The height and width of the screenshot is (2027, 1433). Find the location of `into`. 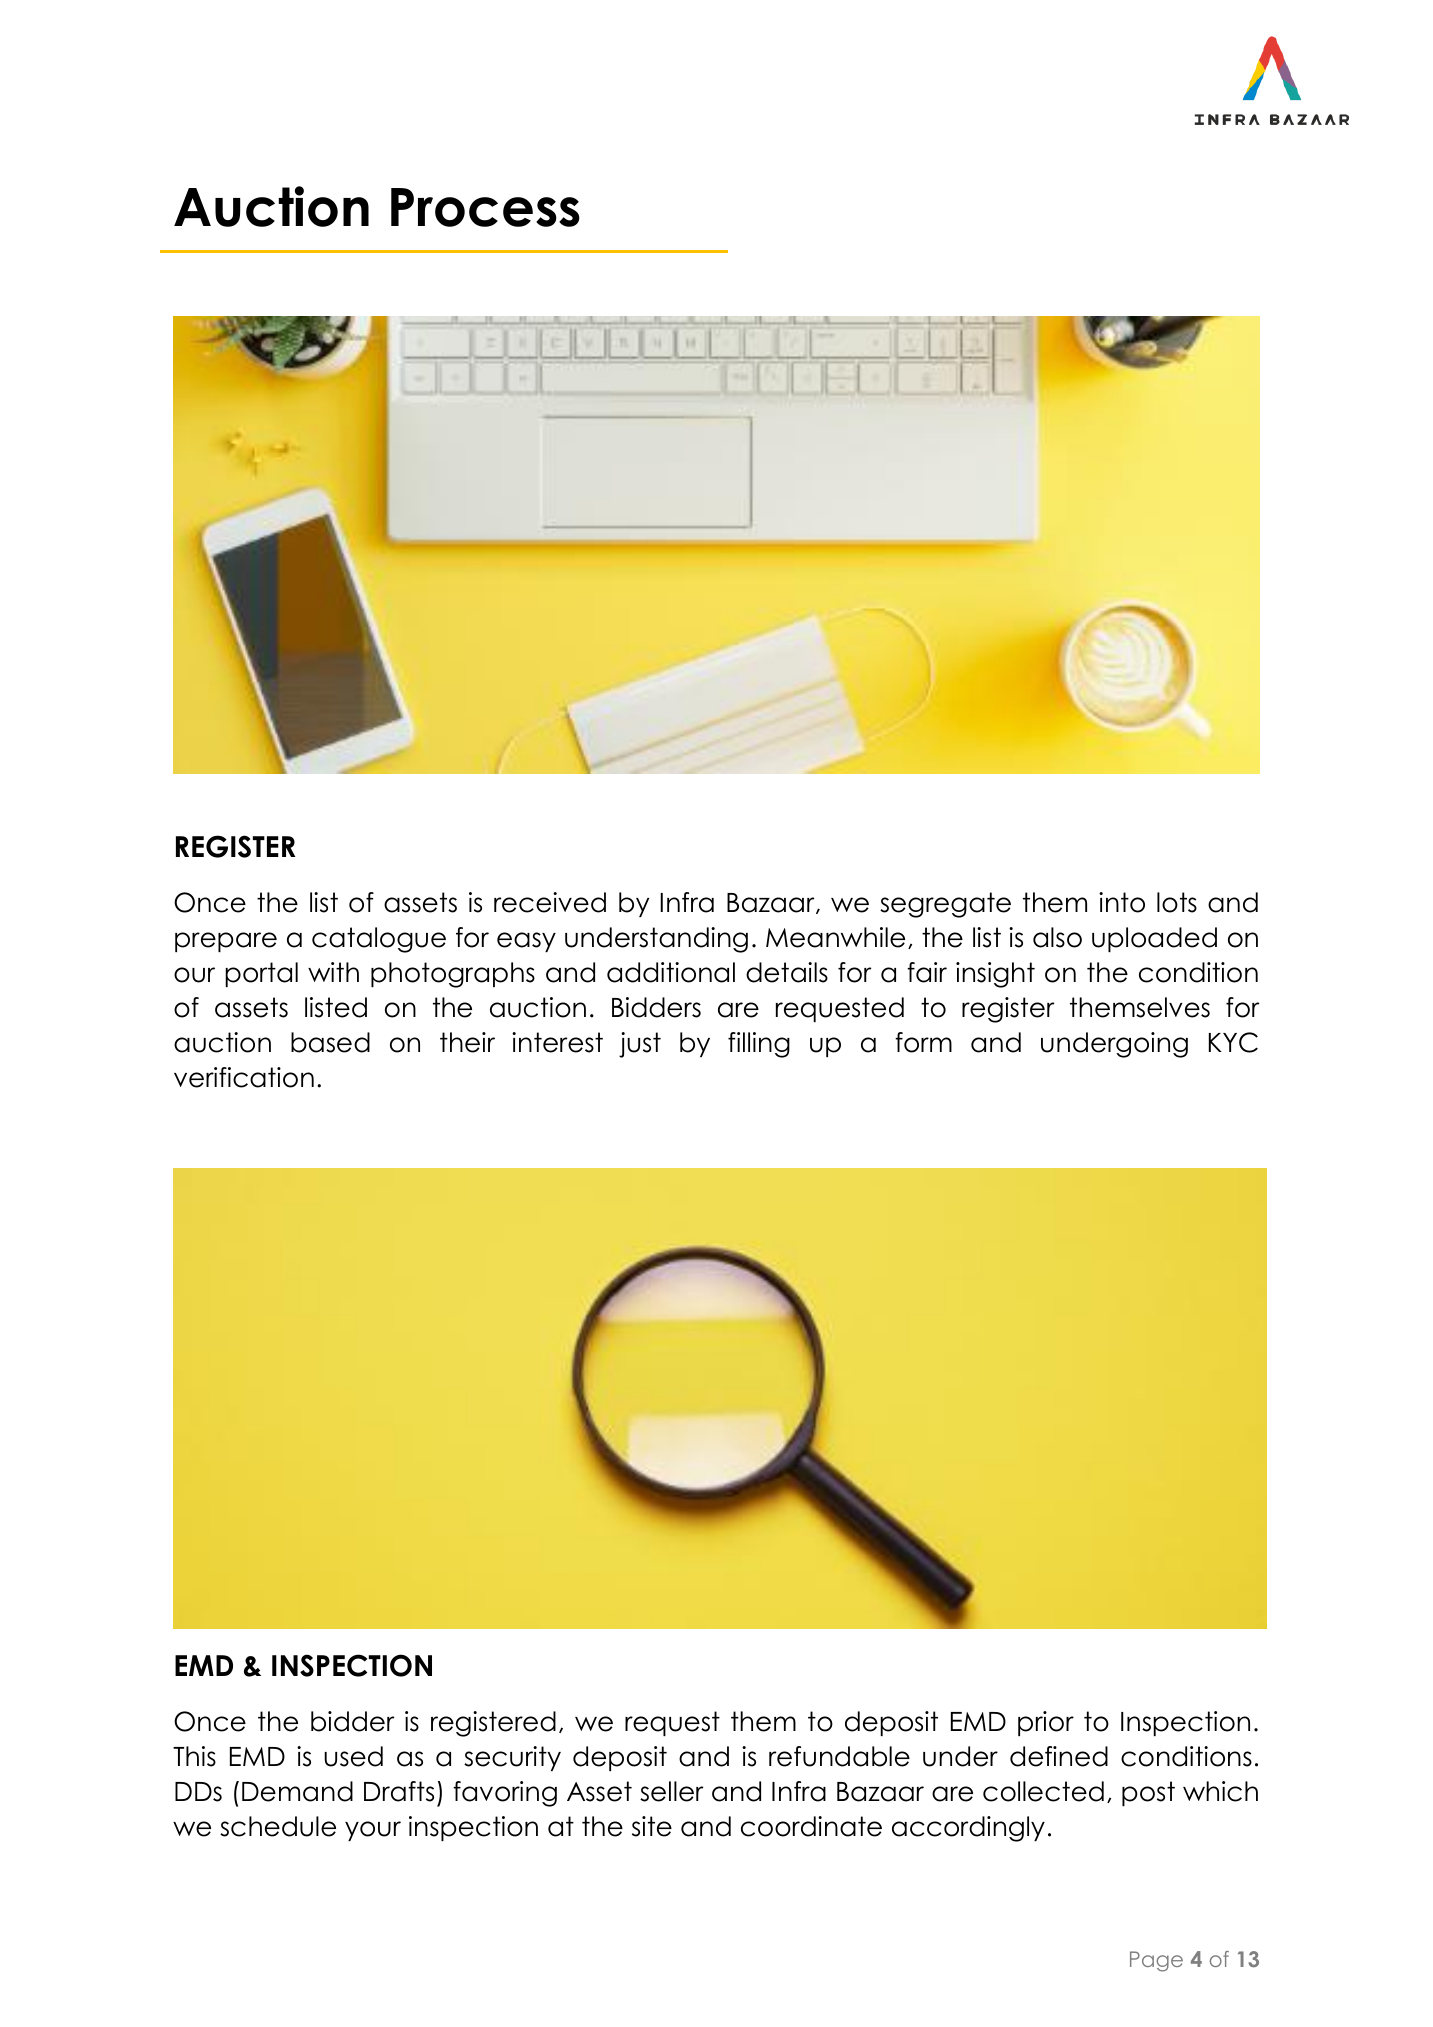

into is located at coordinates (1122, 902).
